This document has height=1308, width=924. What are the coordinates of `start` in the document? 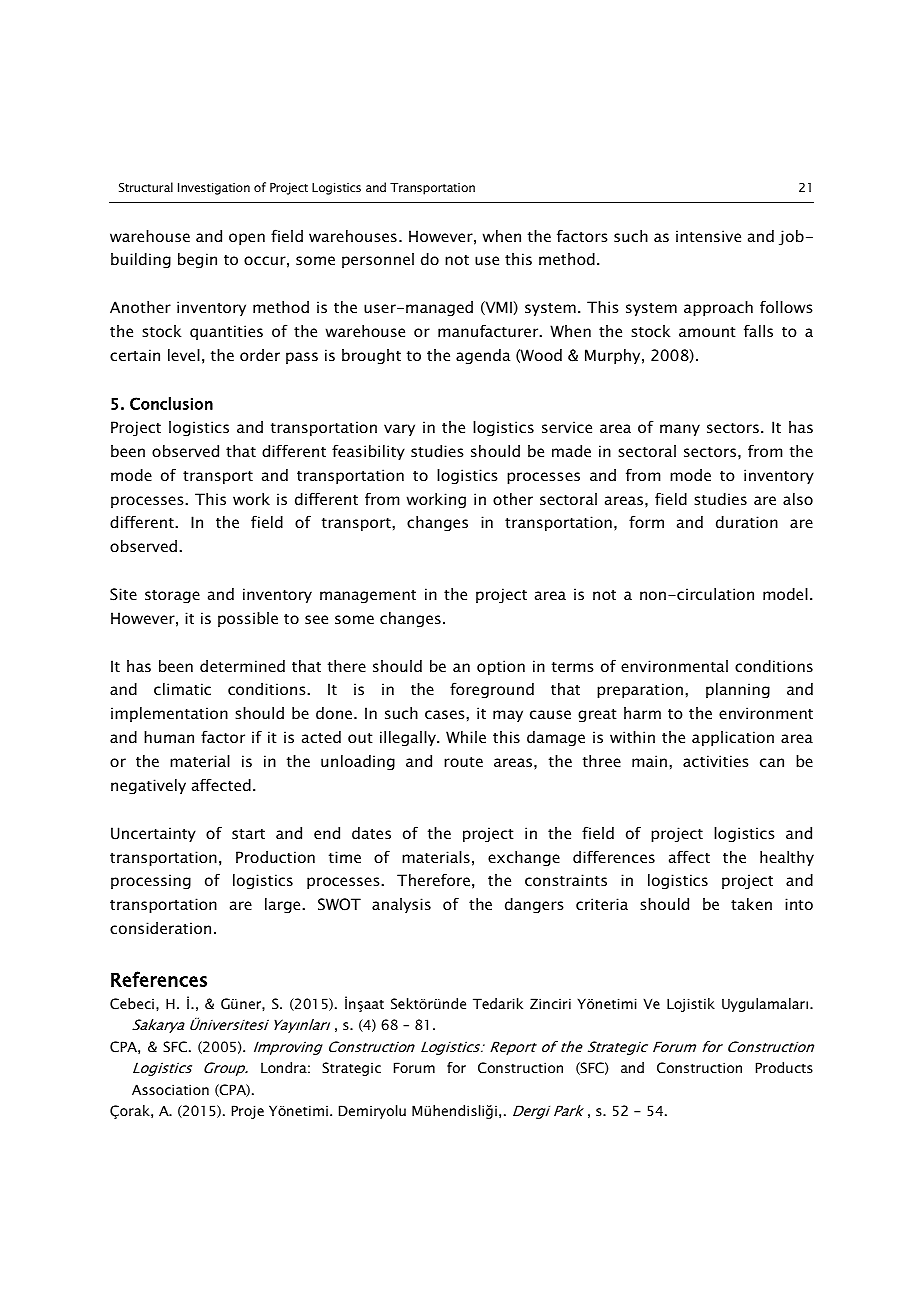 It's located at (248, 834).
